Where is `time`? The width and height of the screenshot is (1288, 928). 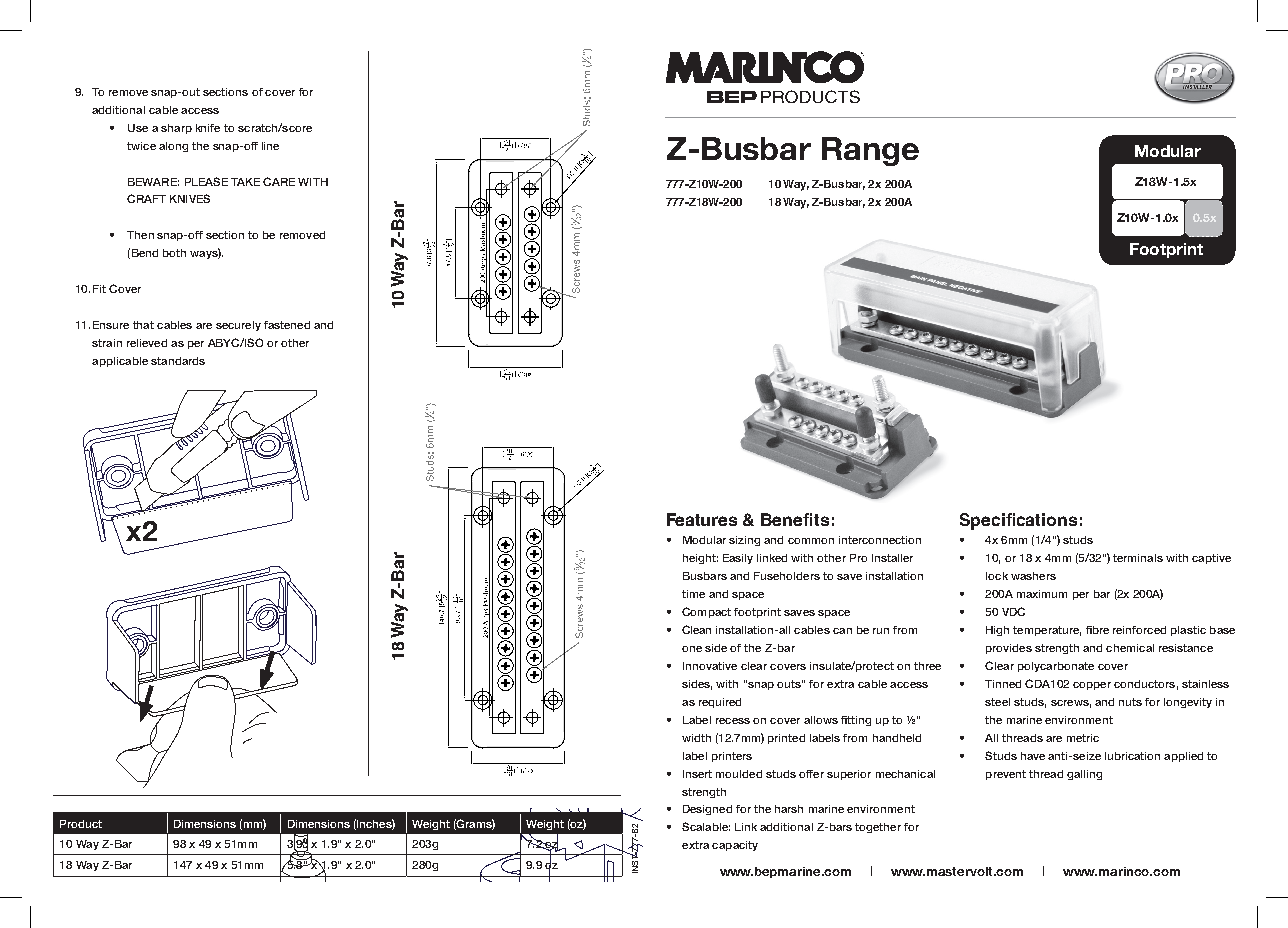
time is located at coordinates (693, 594).
